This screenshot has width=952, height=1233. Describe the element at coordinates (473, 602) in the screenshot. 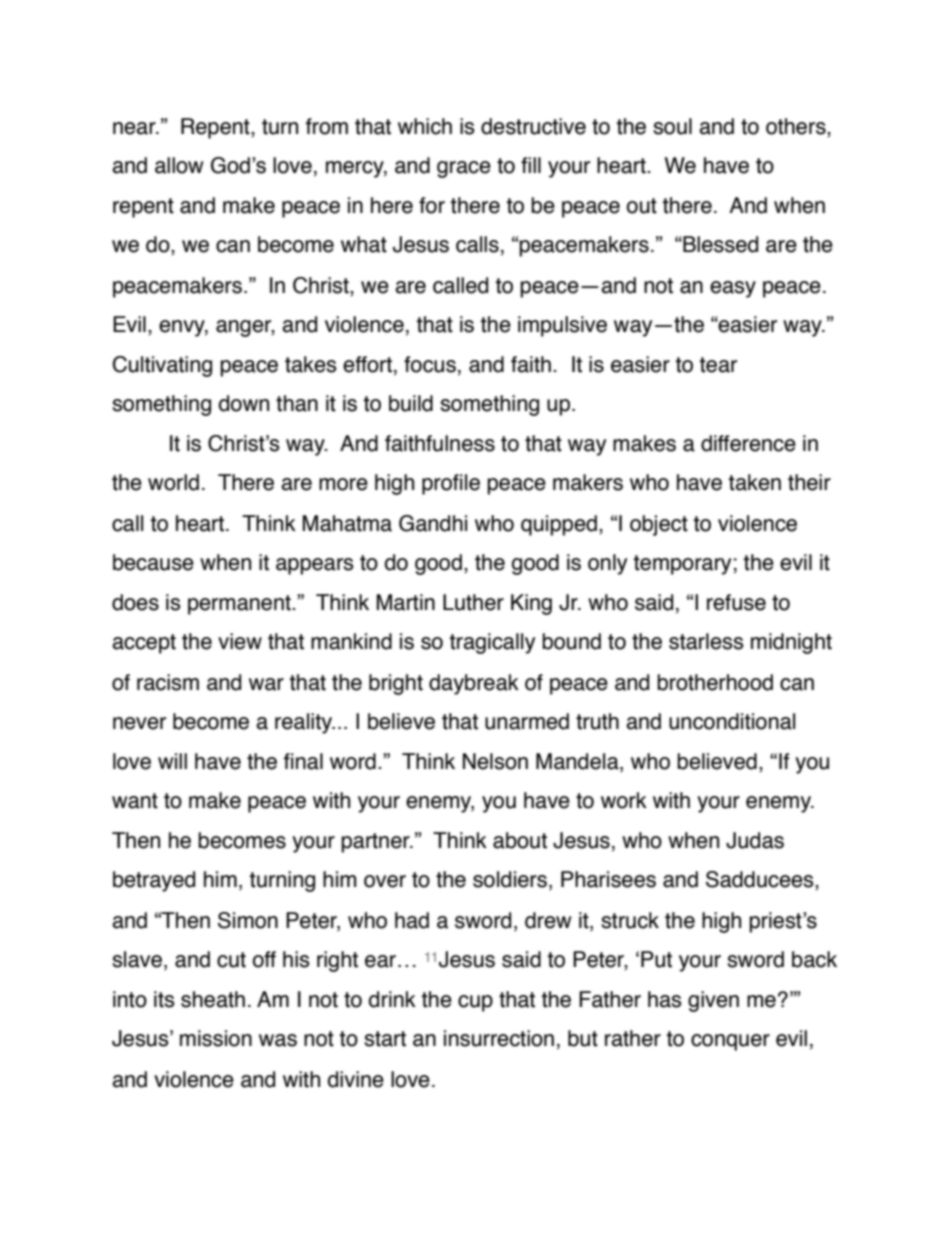

I see `Luther` at that location.
